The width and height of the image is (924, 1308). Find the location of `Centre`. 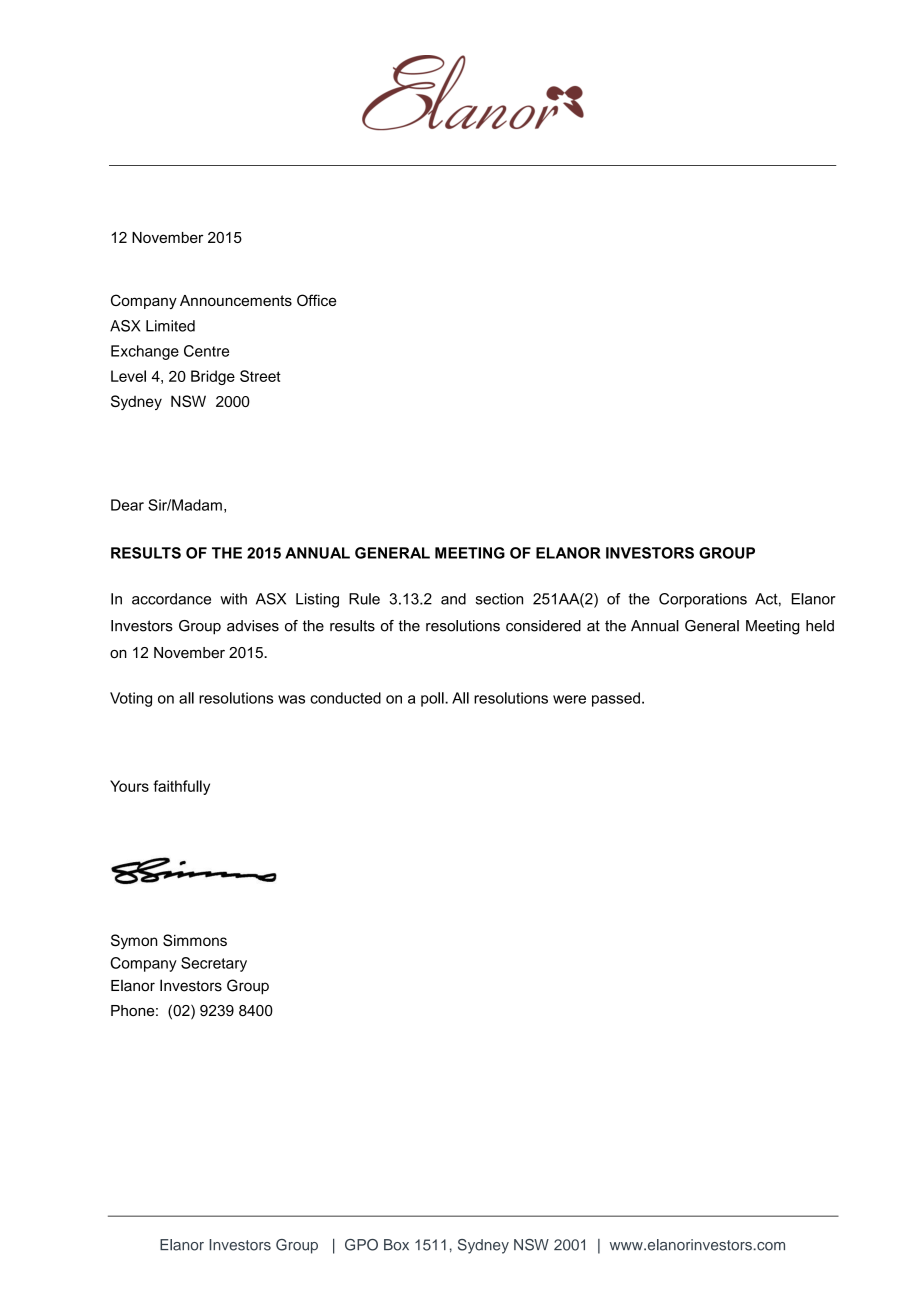

Centre is located at coordinates (206, 351).
